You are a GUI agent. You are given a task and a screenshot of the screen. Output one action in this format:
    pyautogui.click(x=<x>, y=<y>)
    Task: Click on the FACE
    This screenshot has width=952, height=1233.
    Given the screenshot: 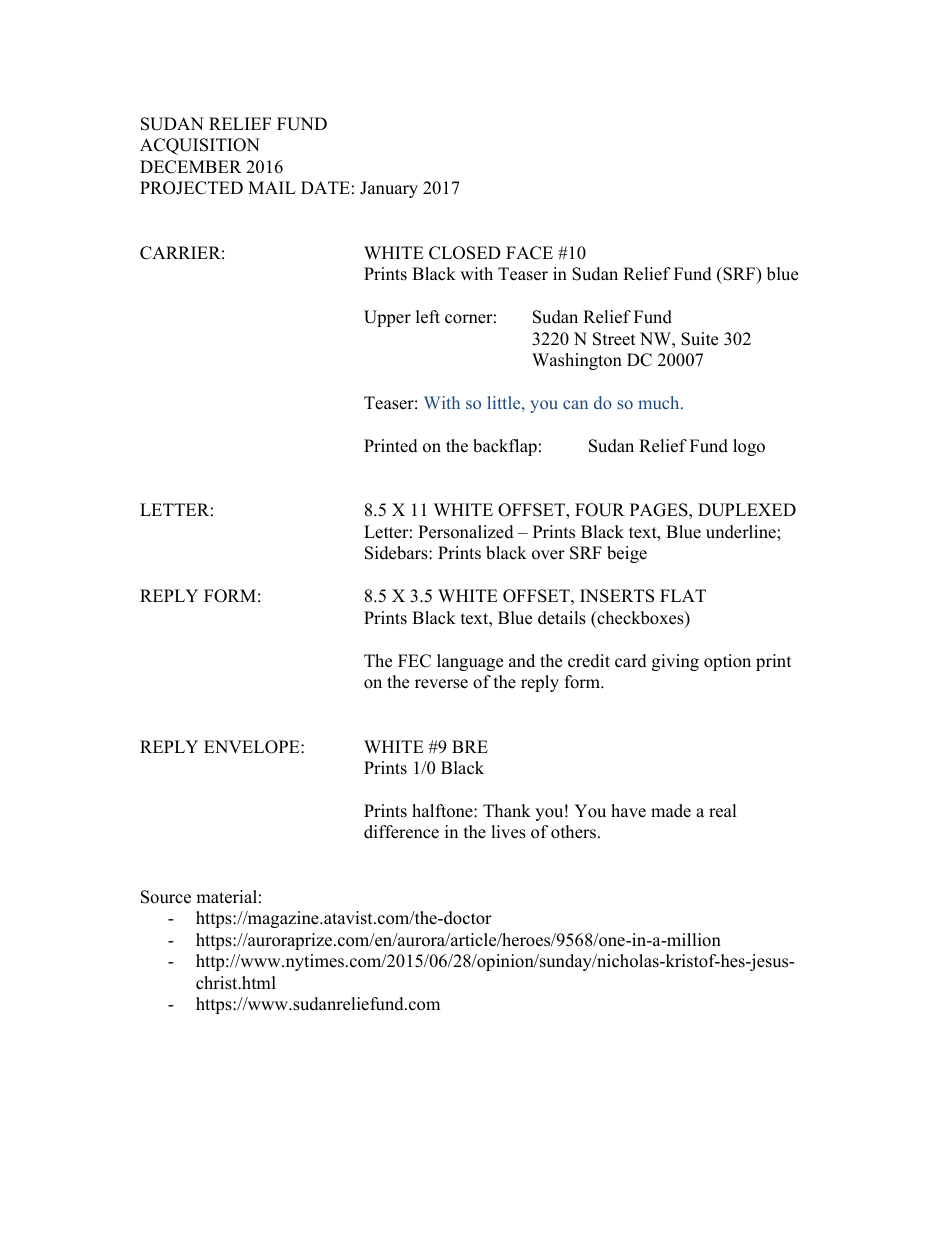 What is the action you would take?
    pyautogui.click(x=529, y=253)
